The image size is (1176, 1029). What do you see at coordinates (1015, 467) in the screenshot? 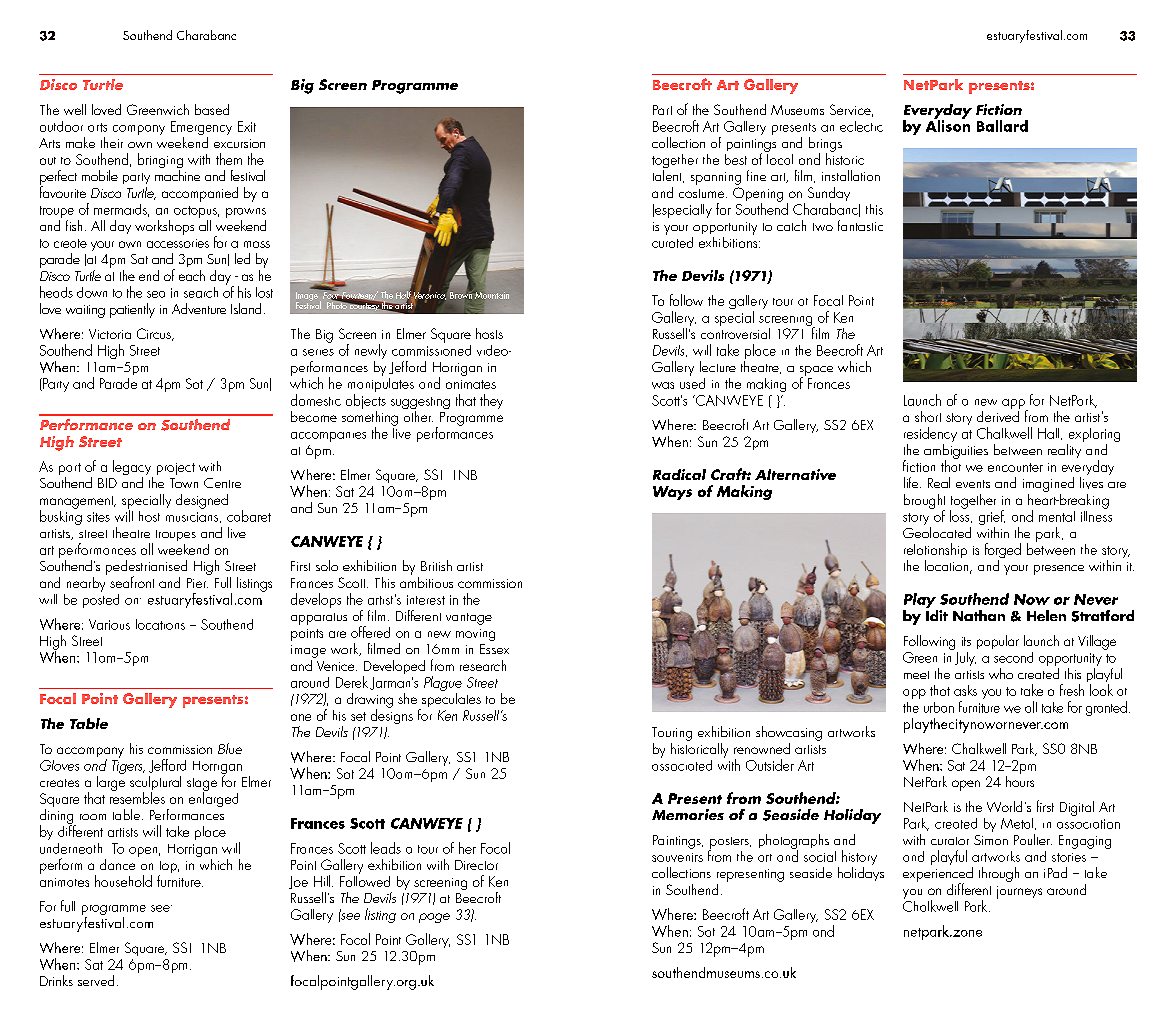
I see `encounter` at bounding box center [1015, 467].
